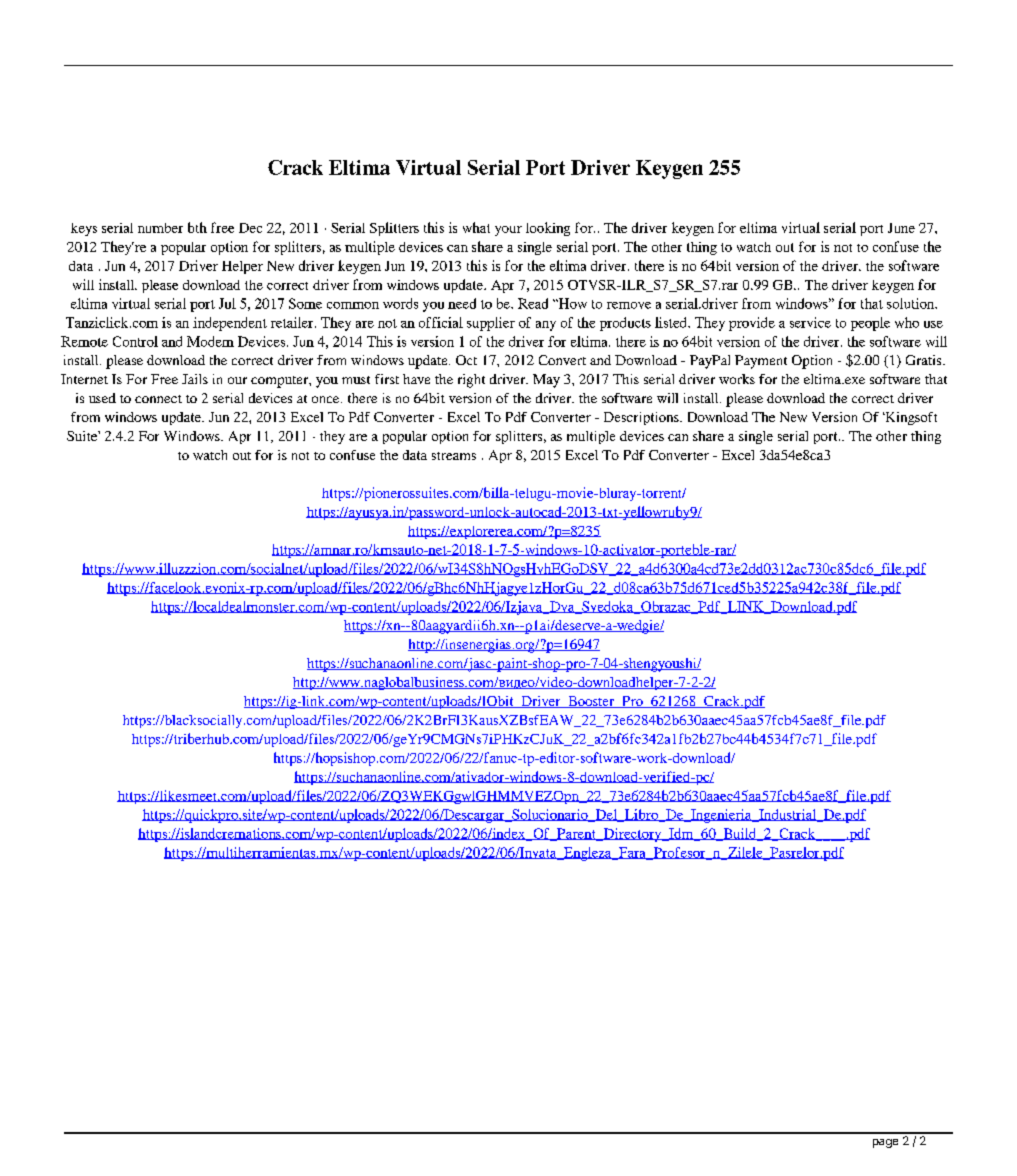  Describe the element at coordinates (508, 231) in the screenshot. I see `your` at that location.
